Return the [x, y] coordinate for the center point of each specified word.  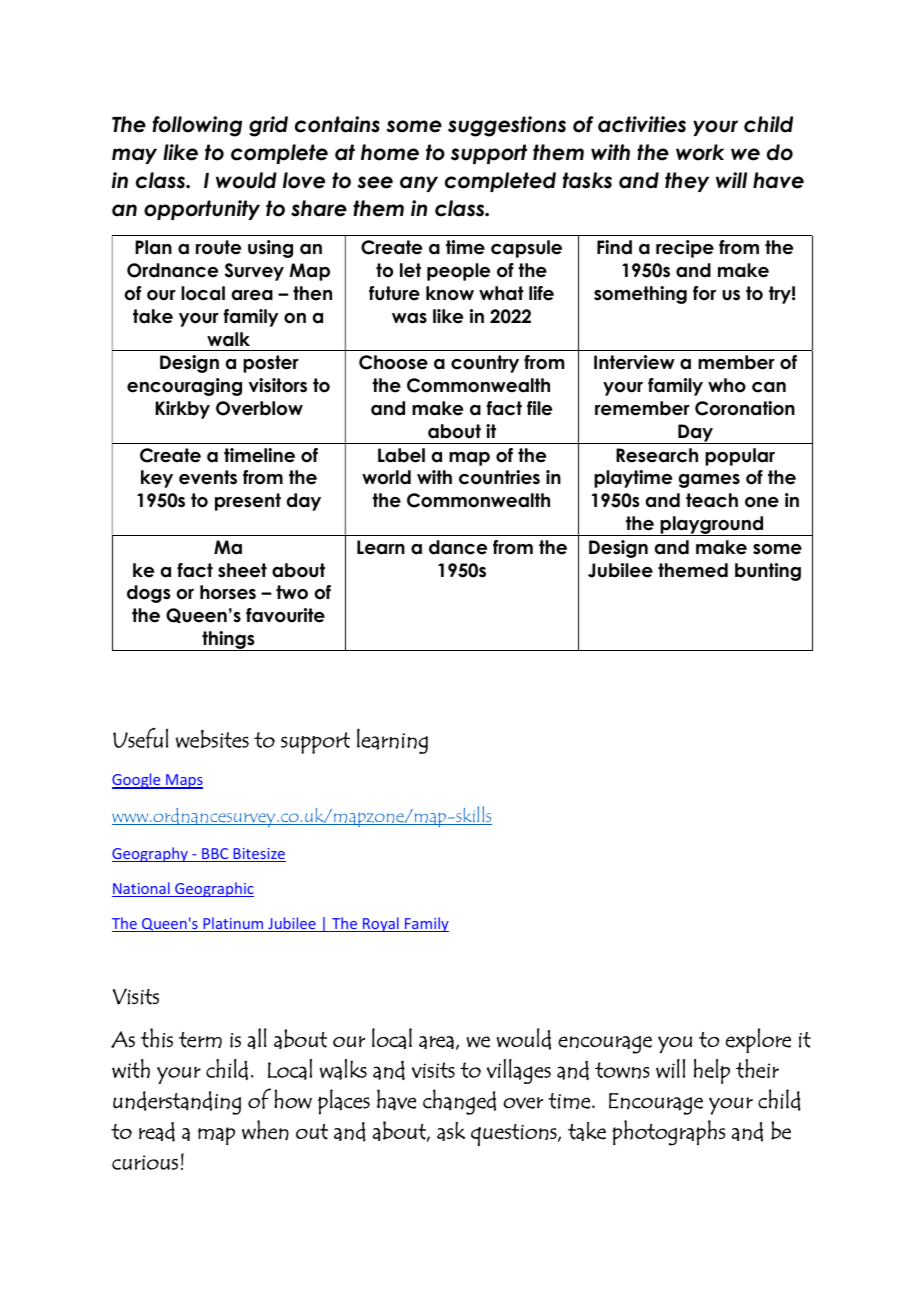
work [700, 152]
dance [458, 547]
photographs [668, 1133]
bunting [768, 572]
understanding [177, 1103]
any [419, 184]
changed [459, 1102]
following [197, 126]
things [228, 641]
